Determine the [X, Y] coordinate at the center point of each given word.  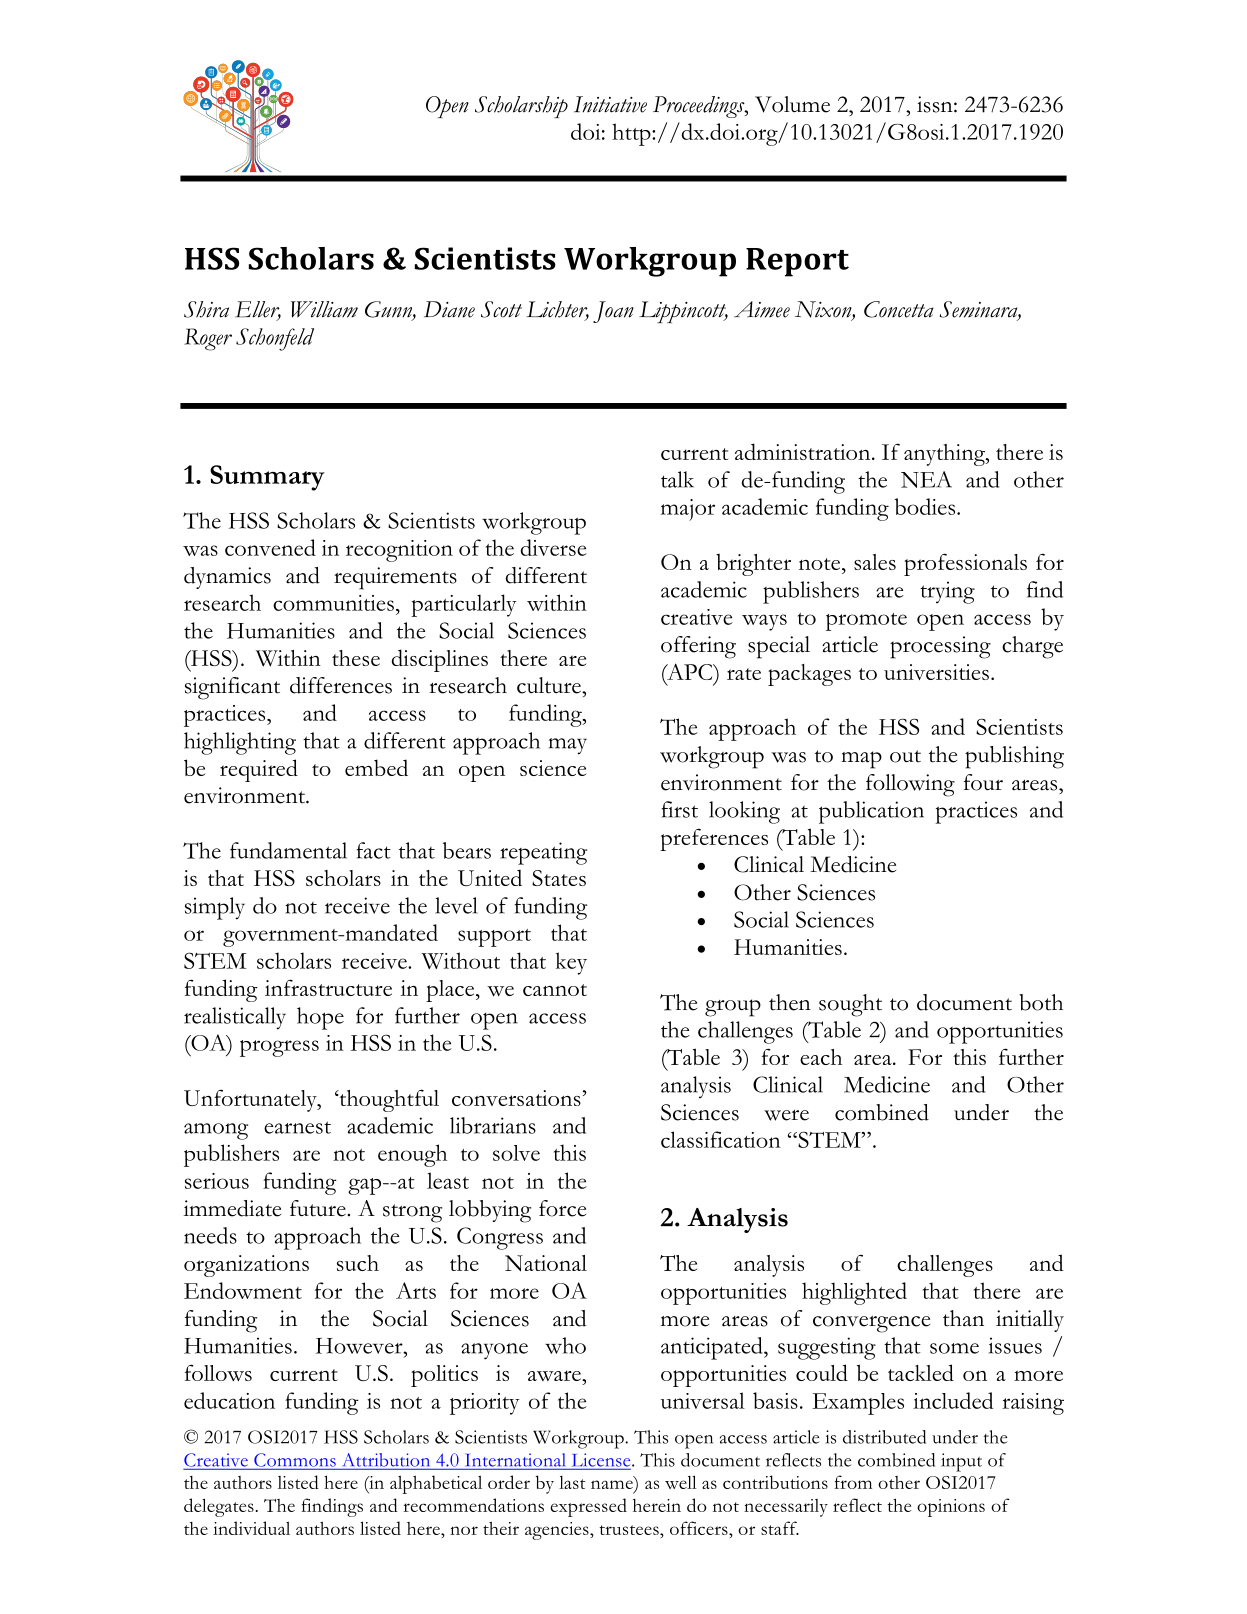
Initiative [610, 104]
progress [279, 1048]
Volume [792, 104]
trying [947, 592]
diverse [554, 547]
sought [850, 1005]
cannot [555, 990]
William [324, 309]
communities [333, 603]
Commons [295, 1460]
